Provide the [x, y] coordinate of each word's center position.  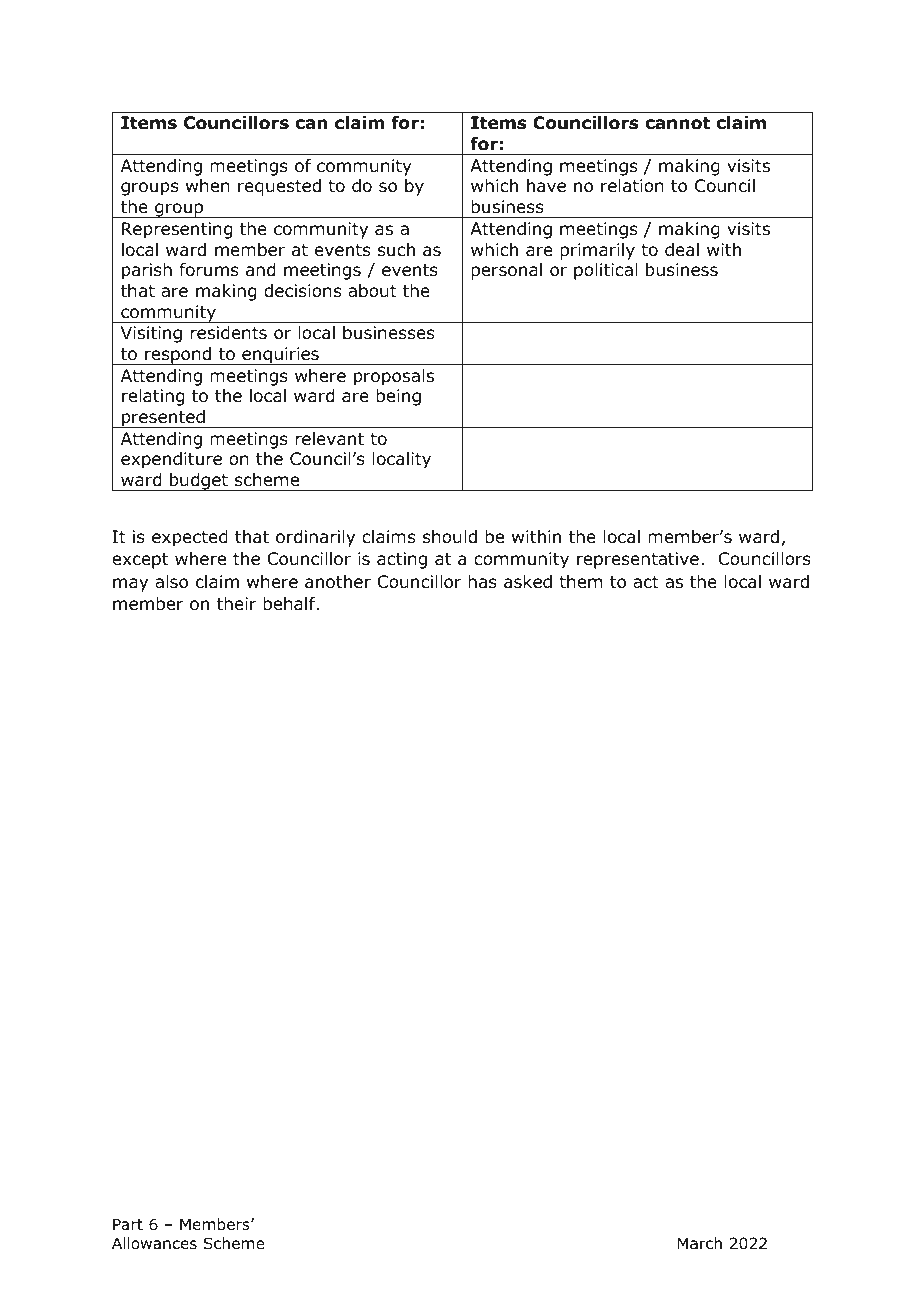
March [700, 1243]
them [580, 582]
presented [163, 419]
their [237, 604]
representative [638, 560]
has [482, 581]
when [208, 186]
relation [632, 186]
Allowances [154, 1243]
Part [128, 1224]
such [396, 250]
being [398, 397]
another [338, 582]
